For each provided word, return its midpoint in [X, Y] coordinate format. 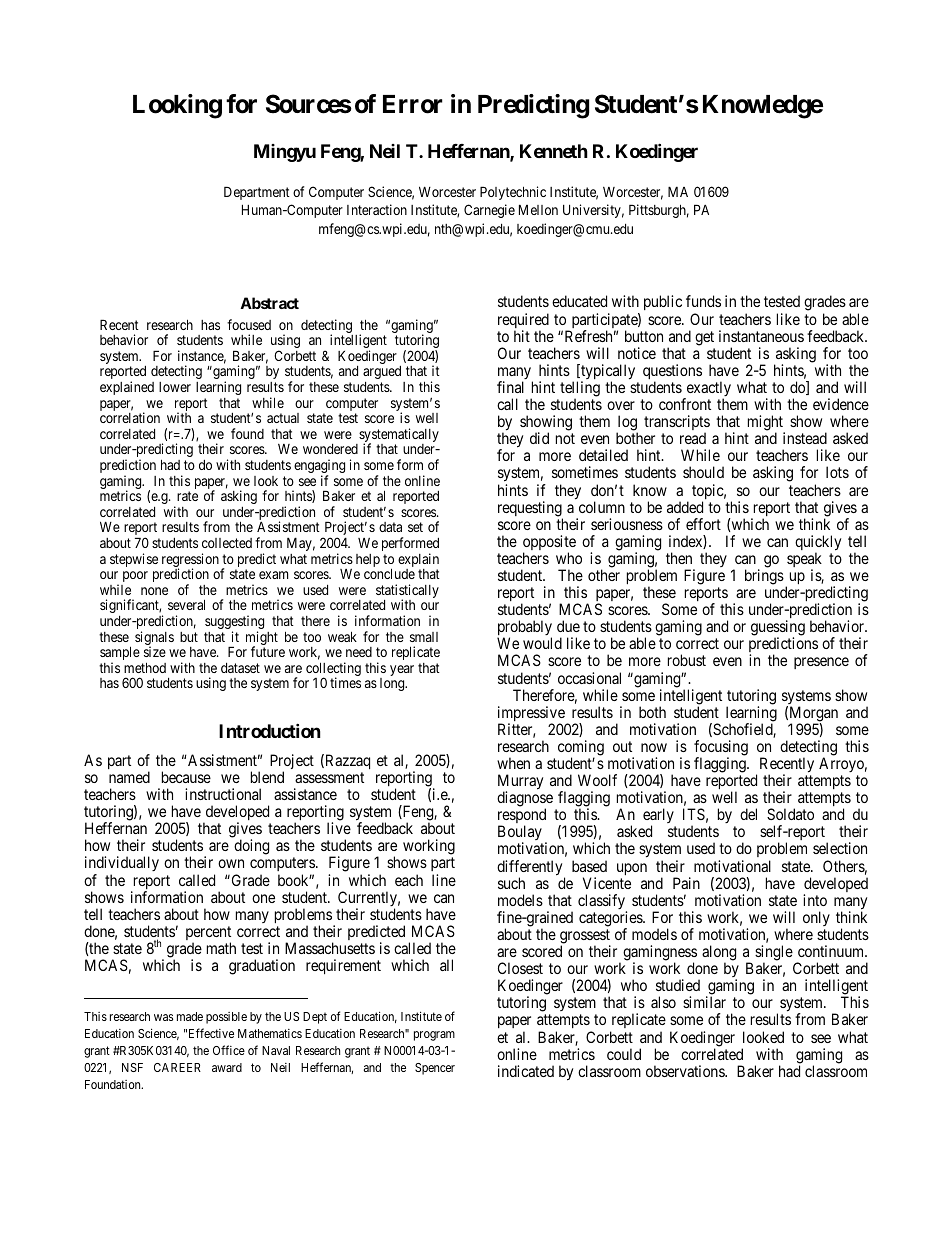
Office [229, 1050]
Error [413, 104]
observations [686, 1071]
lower [175, 387]
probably [524, 629]
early [659, 817]
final [510, 387]
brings [764, 577]
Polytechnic [513, 193]
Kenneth [554, 151]
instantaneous [761, 336]
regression [190, 561]
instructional [223, 794]
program [434, 1036]
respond [522, 817]
